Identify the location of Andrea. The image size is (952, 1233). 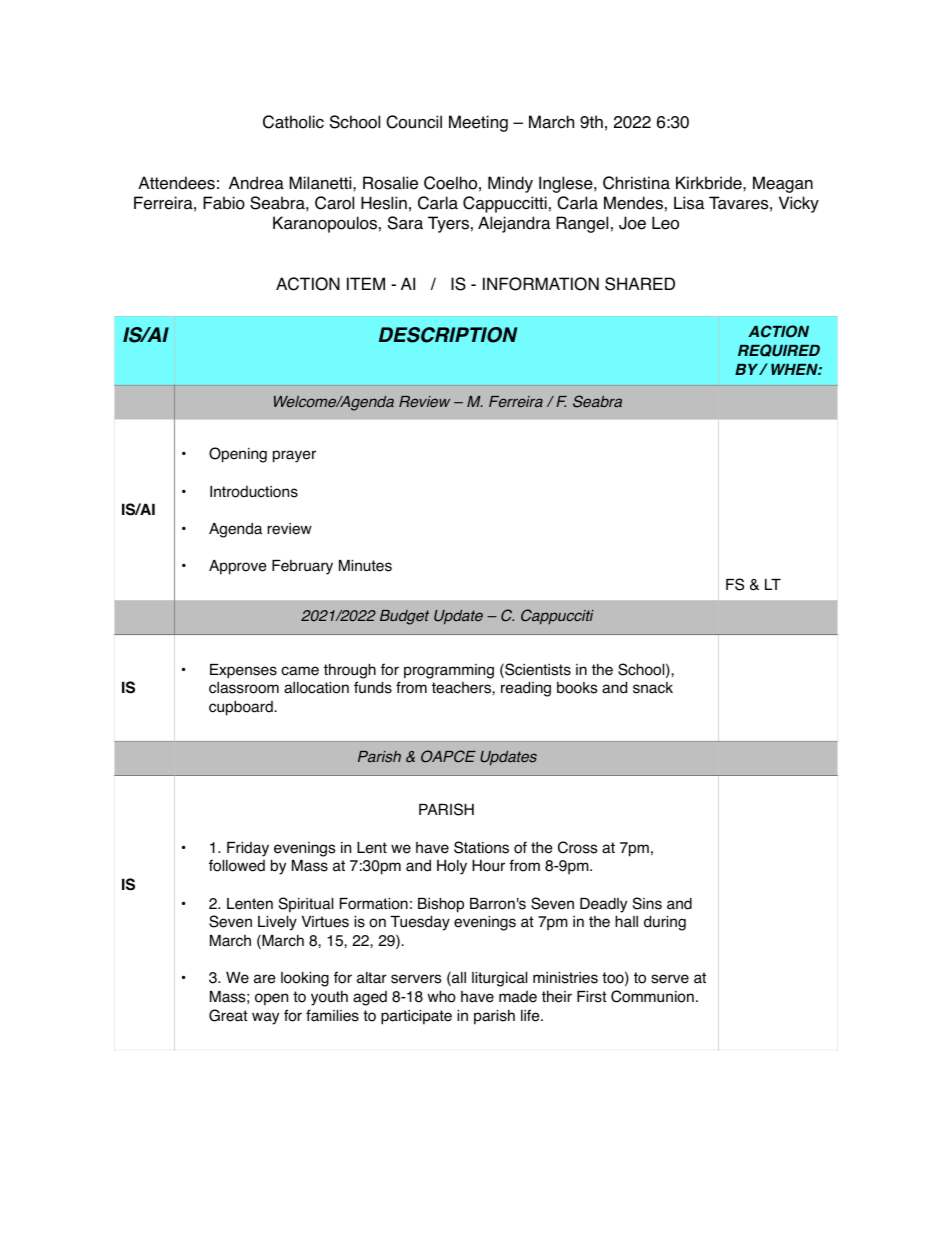
(256, 183).
